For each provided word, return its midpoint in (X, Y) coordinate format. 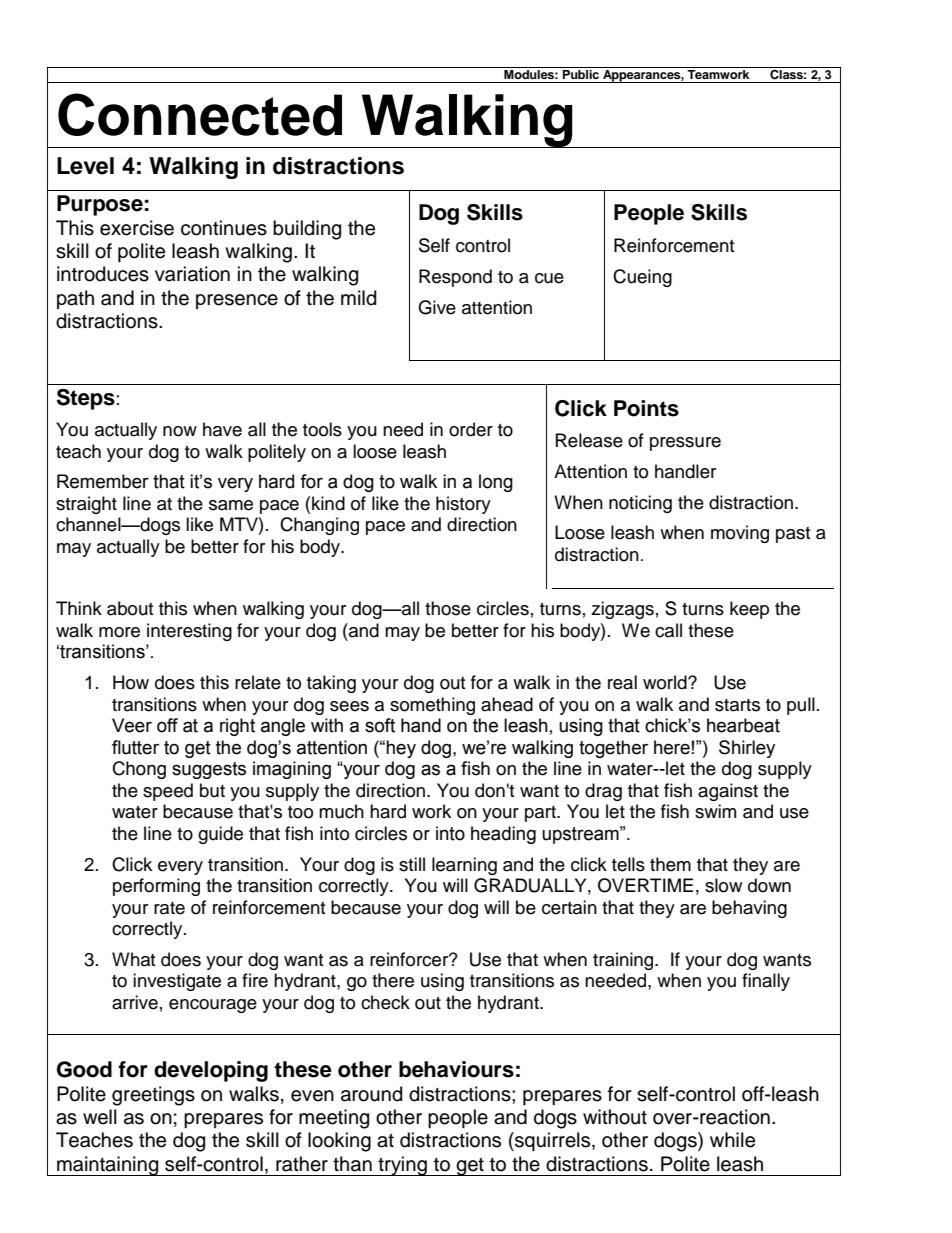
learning (464, 866)
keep (749, 610)
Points (646, 408)
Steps (86, 399)
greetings (153, 1096)
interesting (189, 632)
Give (437, 307)
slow (723, 885)
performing (156, 887)
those (448, 608)
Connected (200, 114)
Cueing (642, 278)
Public (581, 73)
